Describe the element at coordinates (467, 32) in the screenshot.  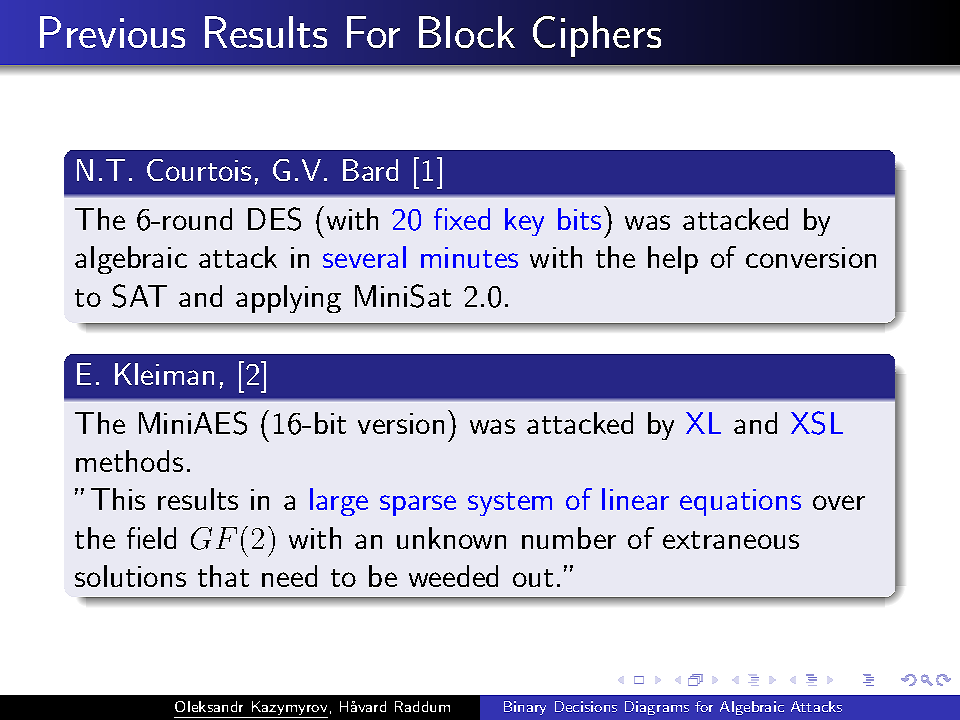
I see `Block` at that location.
